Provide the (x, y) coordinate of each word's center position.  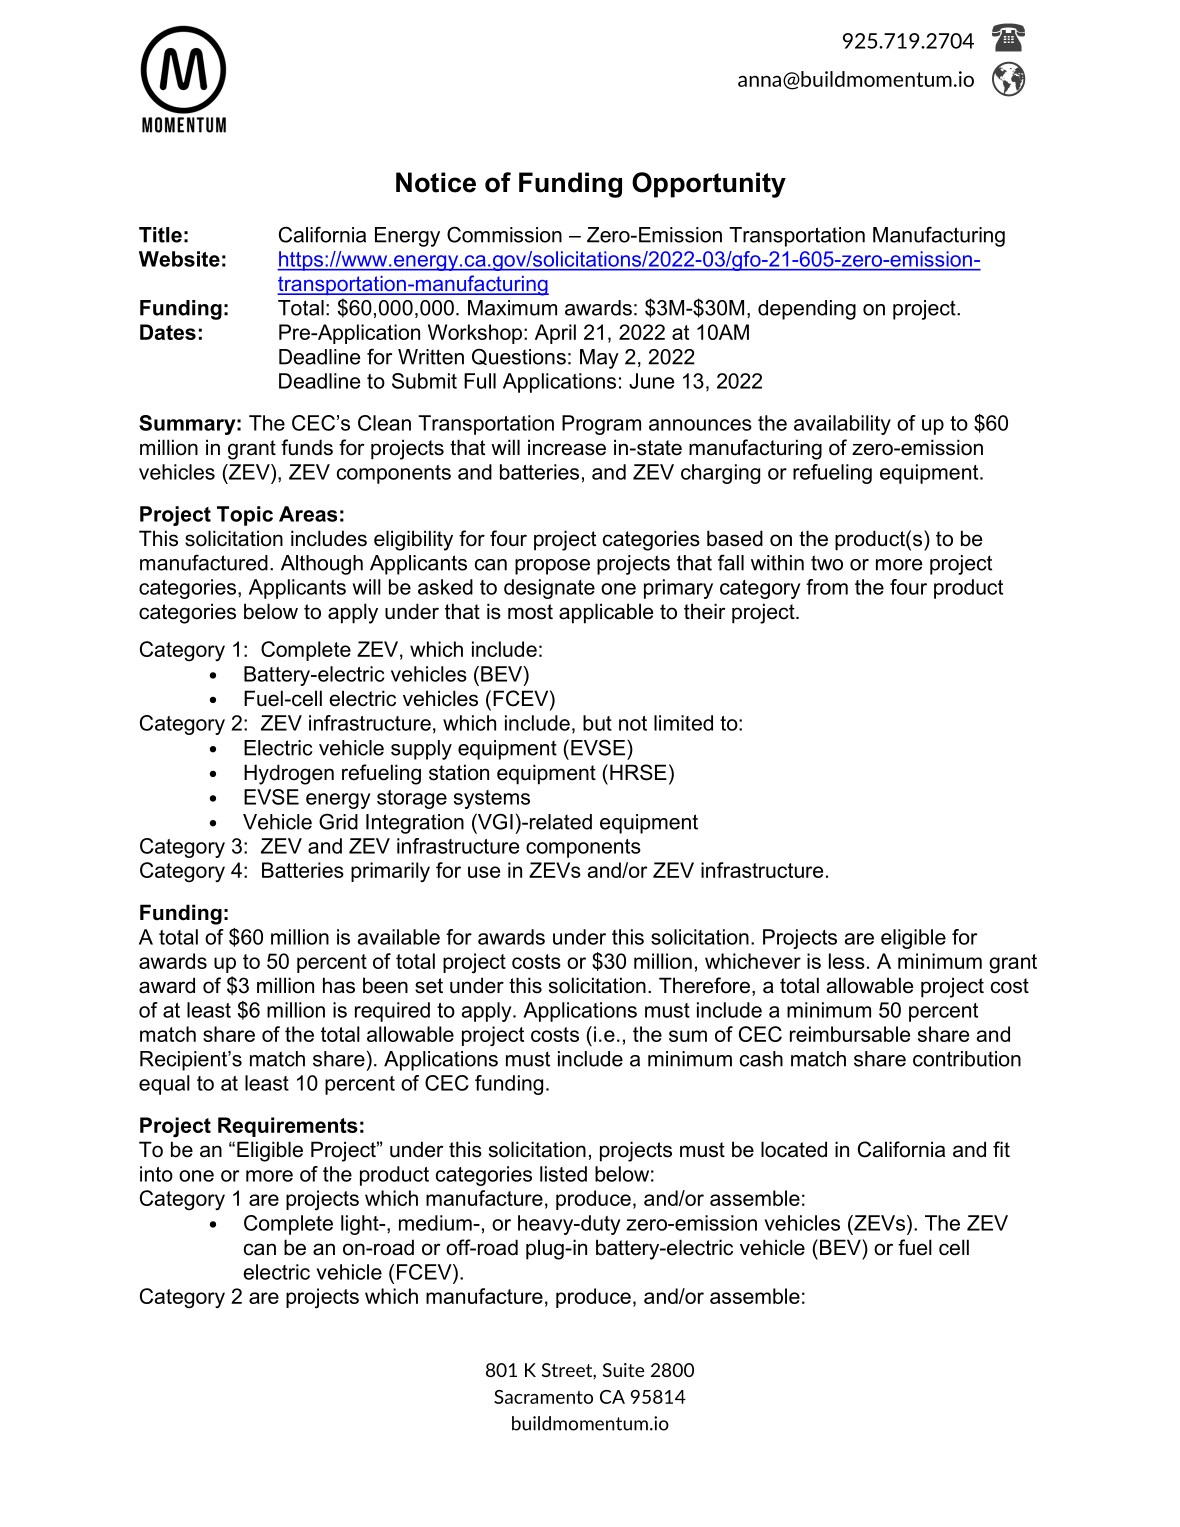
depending (807, 310)
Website (179, 259)
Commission (504, 234)
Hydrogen (289, 774)
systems (492, 799)
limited (683, 723)
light (361, 1225)
